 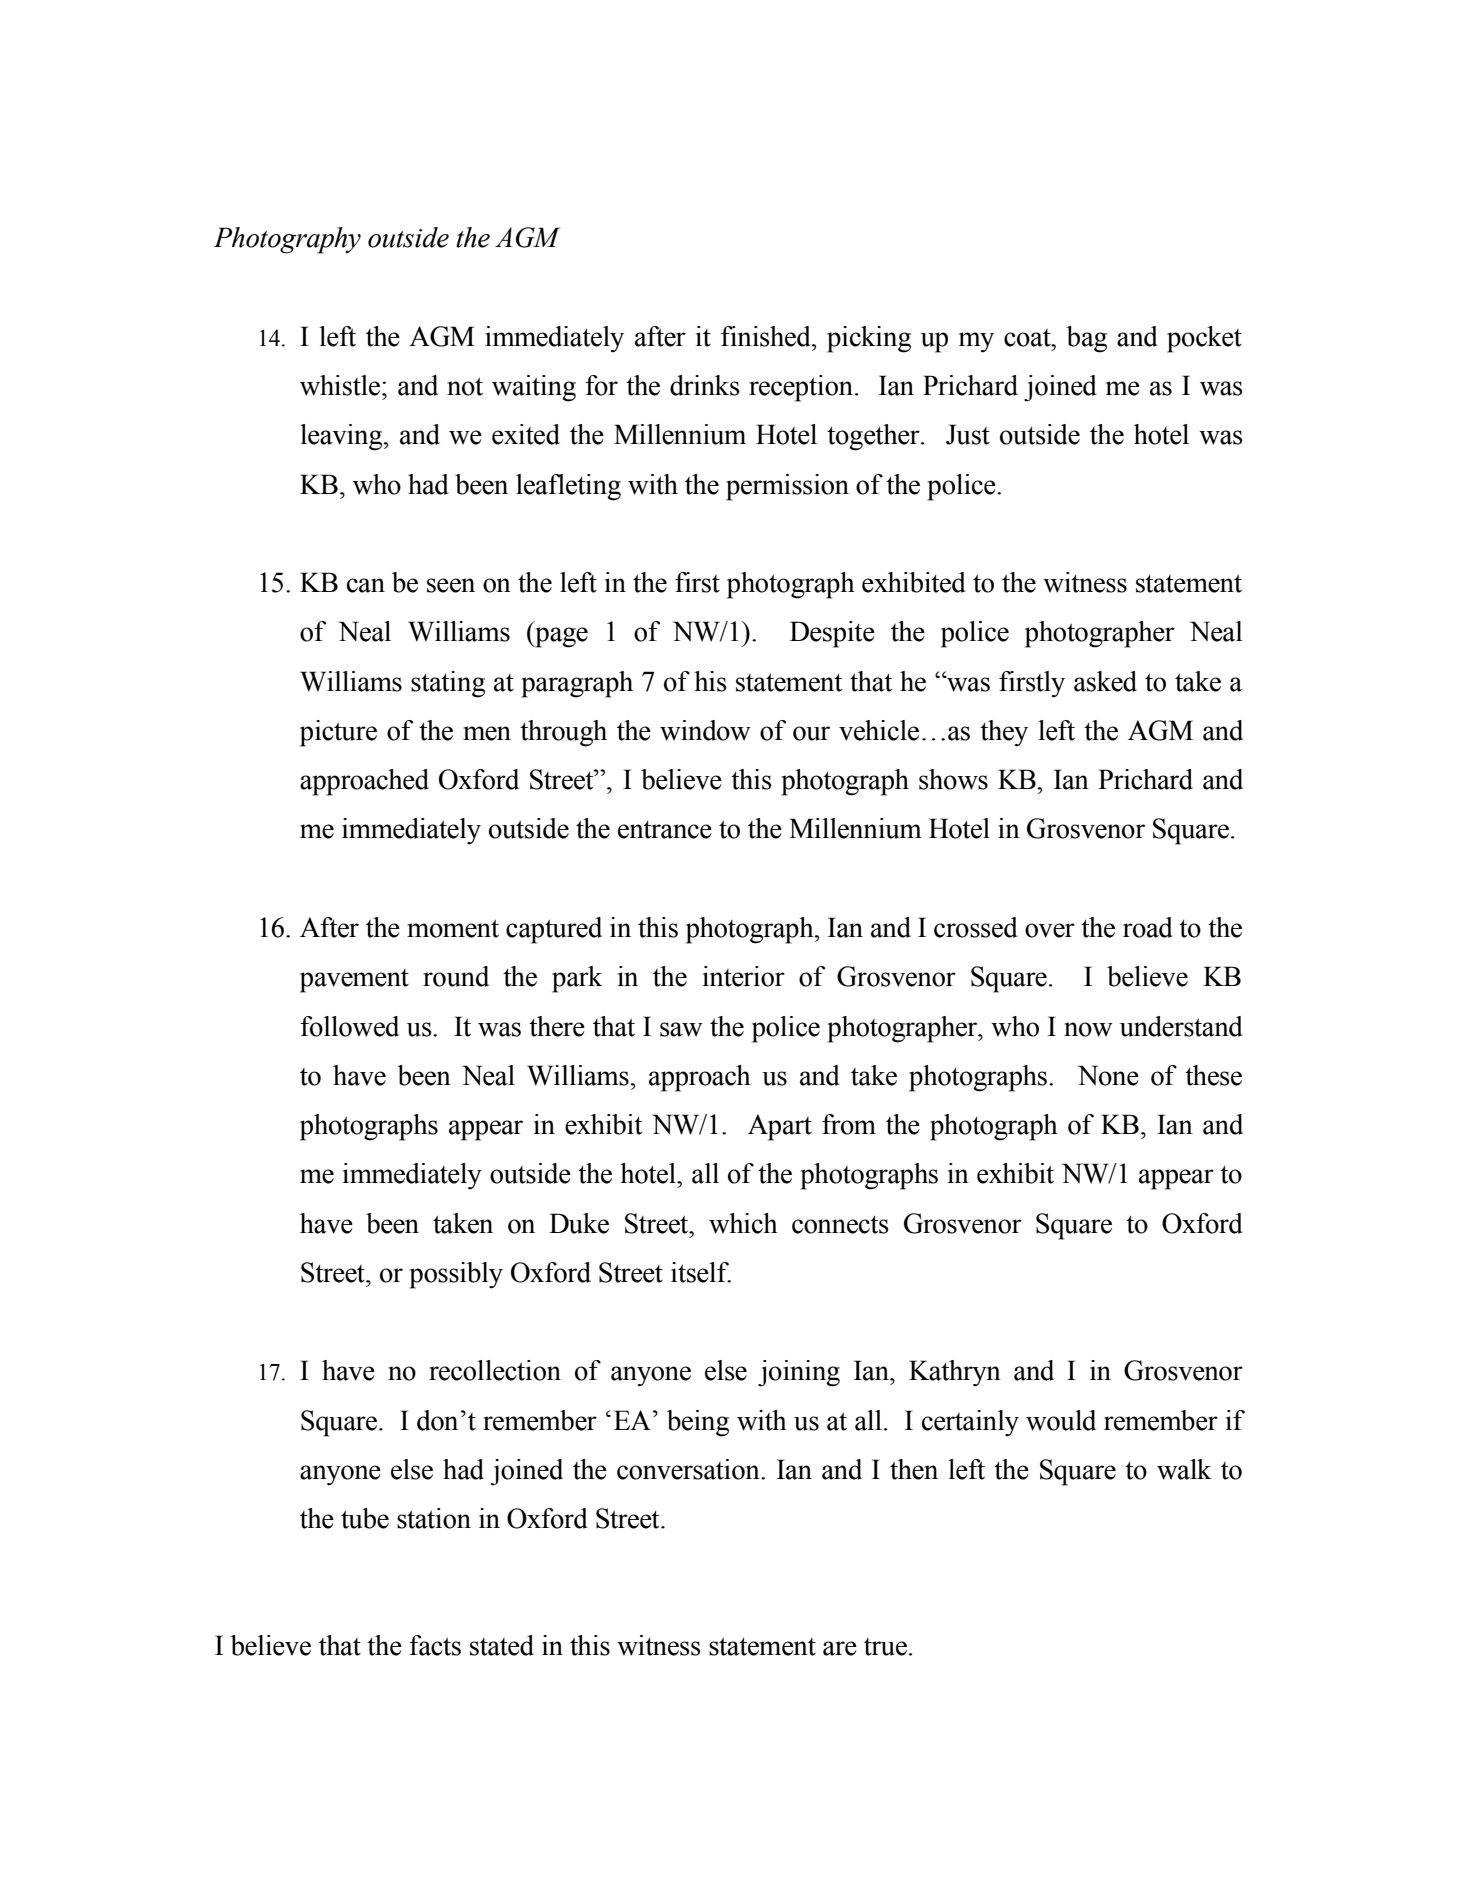 I want to click on picture, so click(x=338, y=733).
